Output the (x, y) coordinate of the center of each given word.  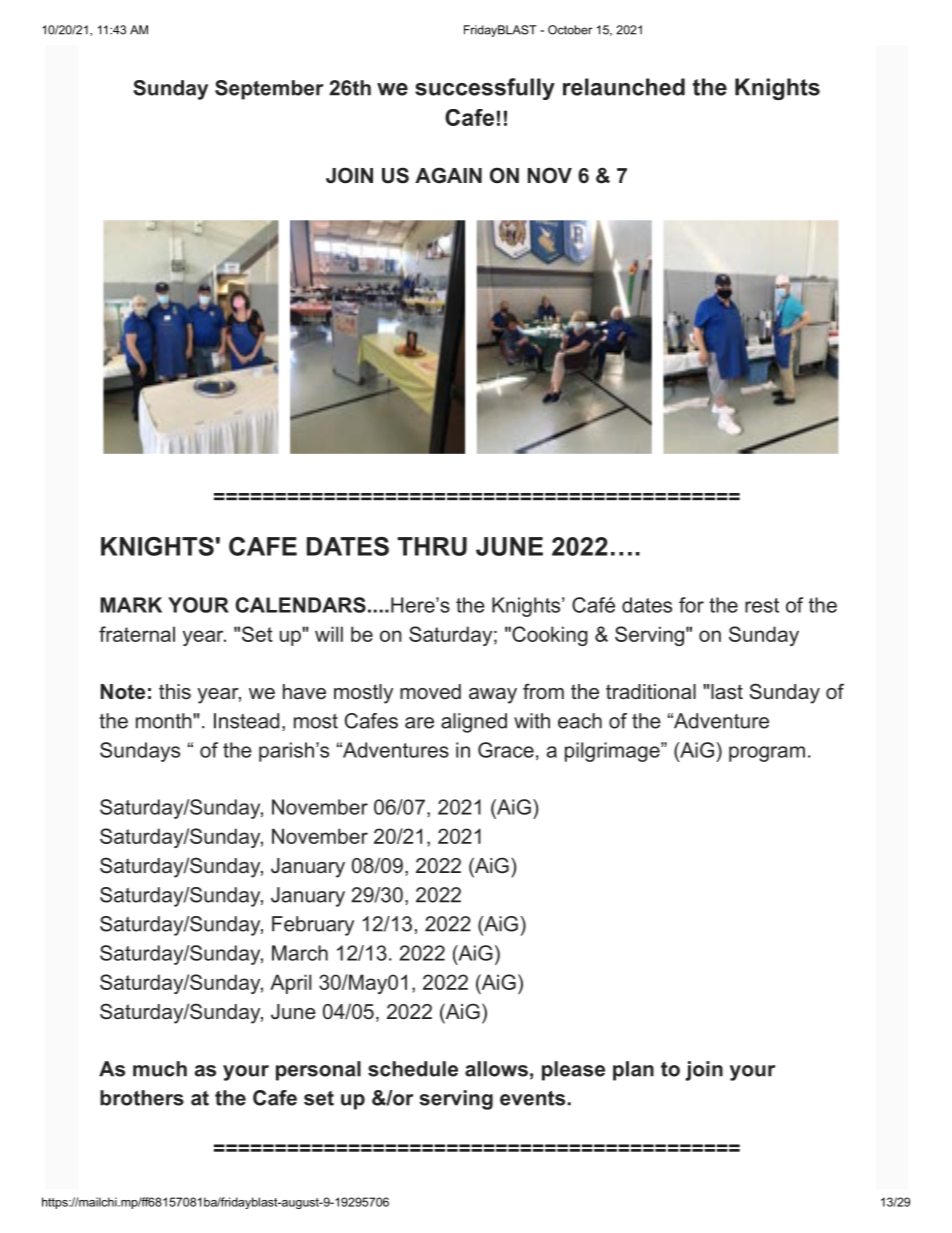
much (160, 1069)
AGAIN (448, 175)
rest (762, 605)
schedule (413, 1069)
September (269, 90)
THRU (432, 546)
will (329, 634)
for (691, 605)
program (767, 754)
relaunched (624, 87)
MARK (131, 605)
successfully (485, 89)
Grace (506, 750)
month (165, 721)
